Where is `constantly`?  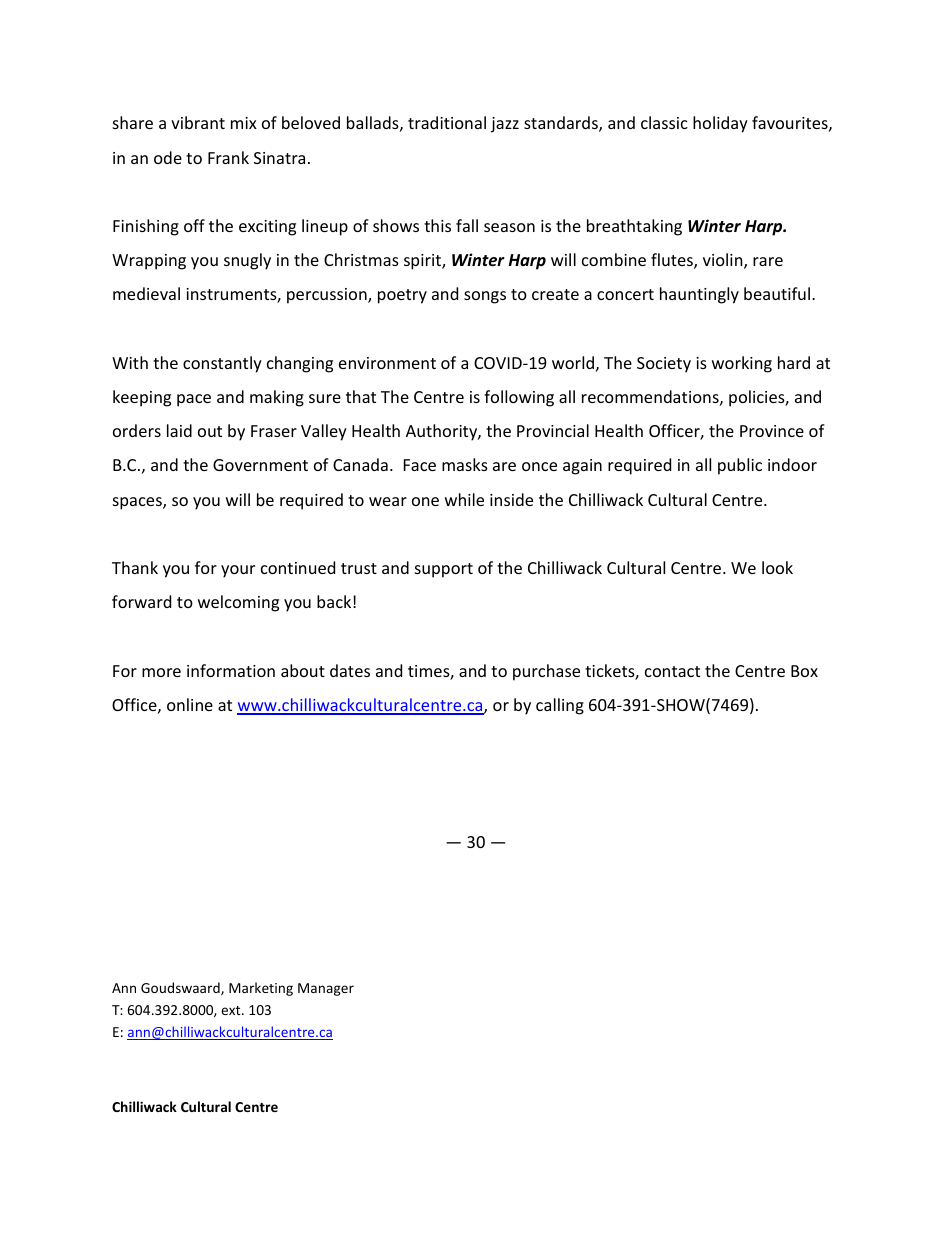 constantly is located at coordinates (222, 364).
